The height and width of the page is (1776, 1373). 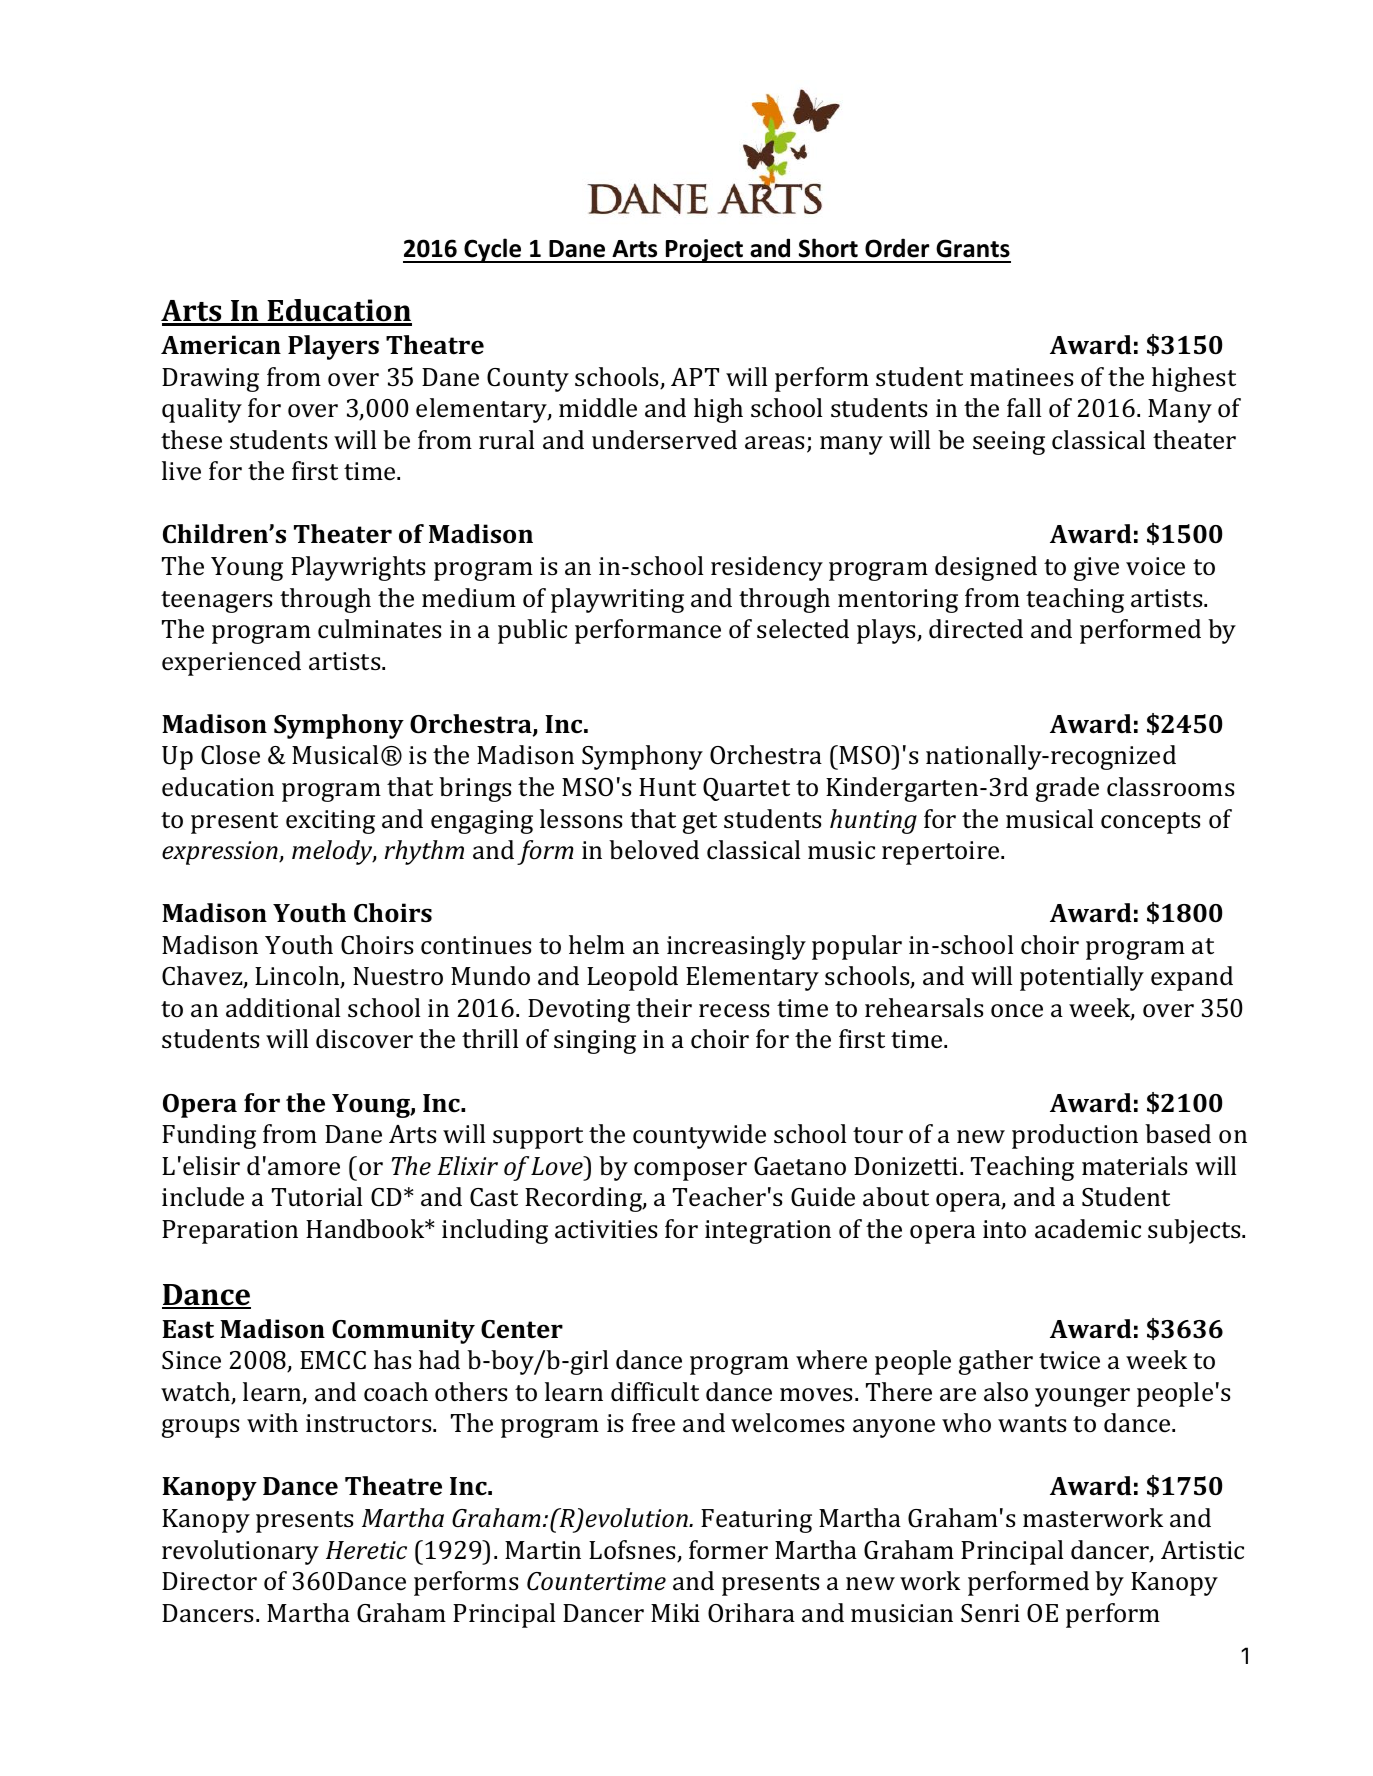 What do you see at coordinates (736, 947) in the page?
I see `increasingly` at bounding box center [736, 947].
